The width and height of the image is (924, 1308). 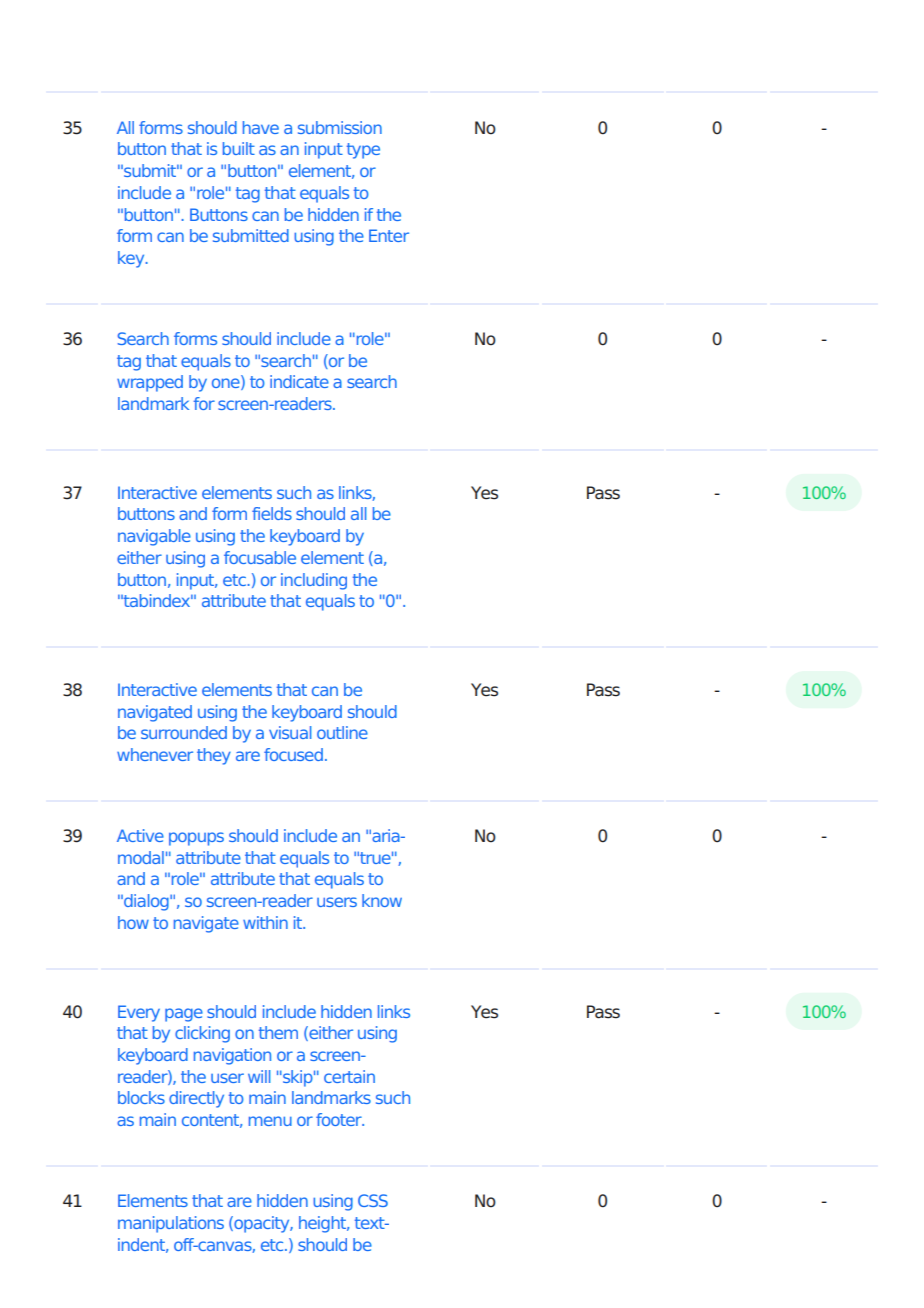 What do you see at coordinates (184, 732) in the image?
I see `surrounded` at bounding box center [184, 732].
